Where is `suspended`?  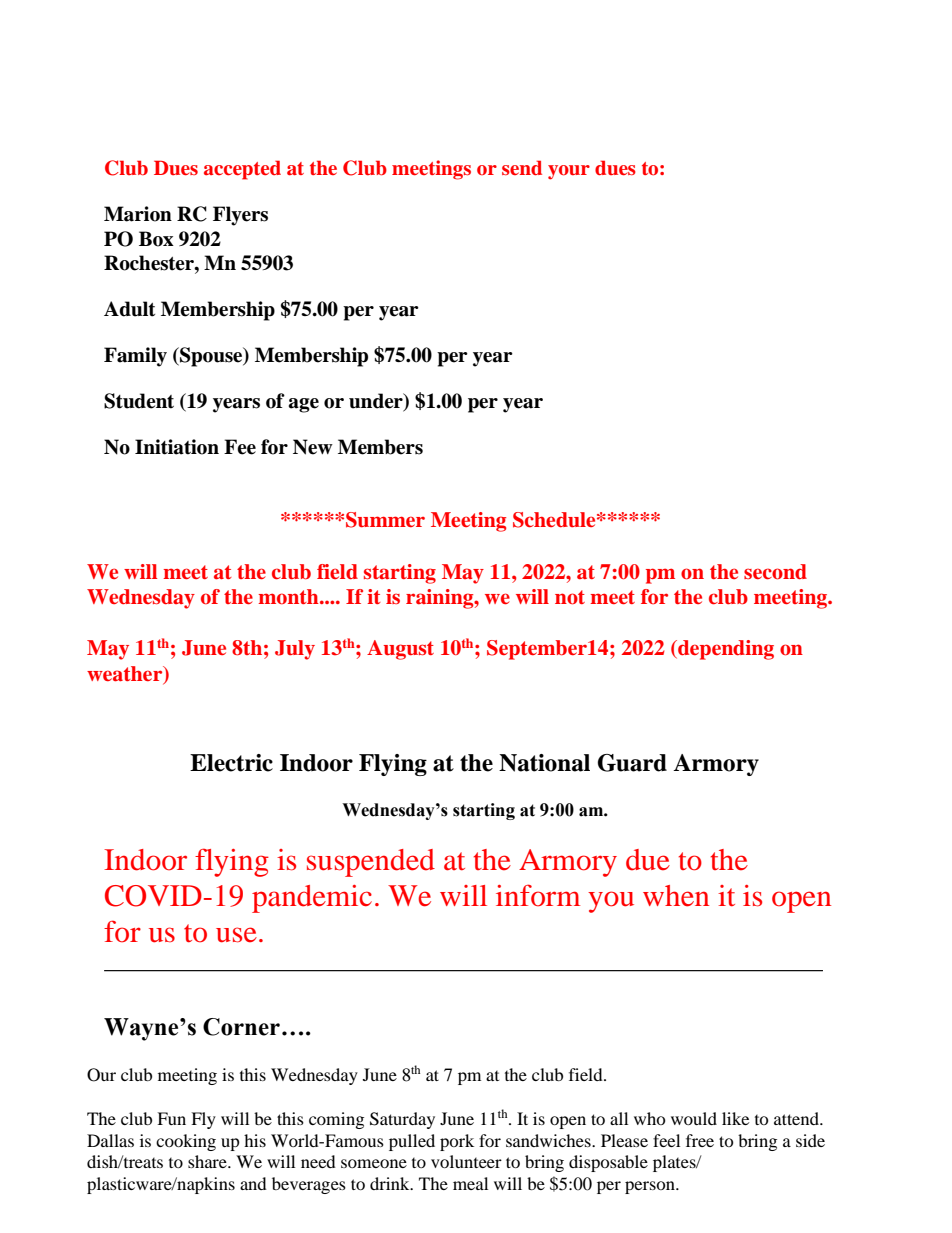
suspended is located at coordinates (371, 863).
